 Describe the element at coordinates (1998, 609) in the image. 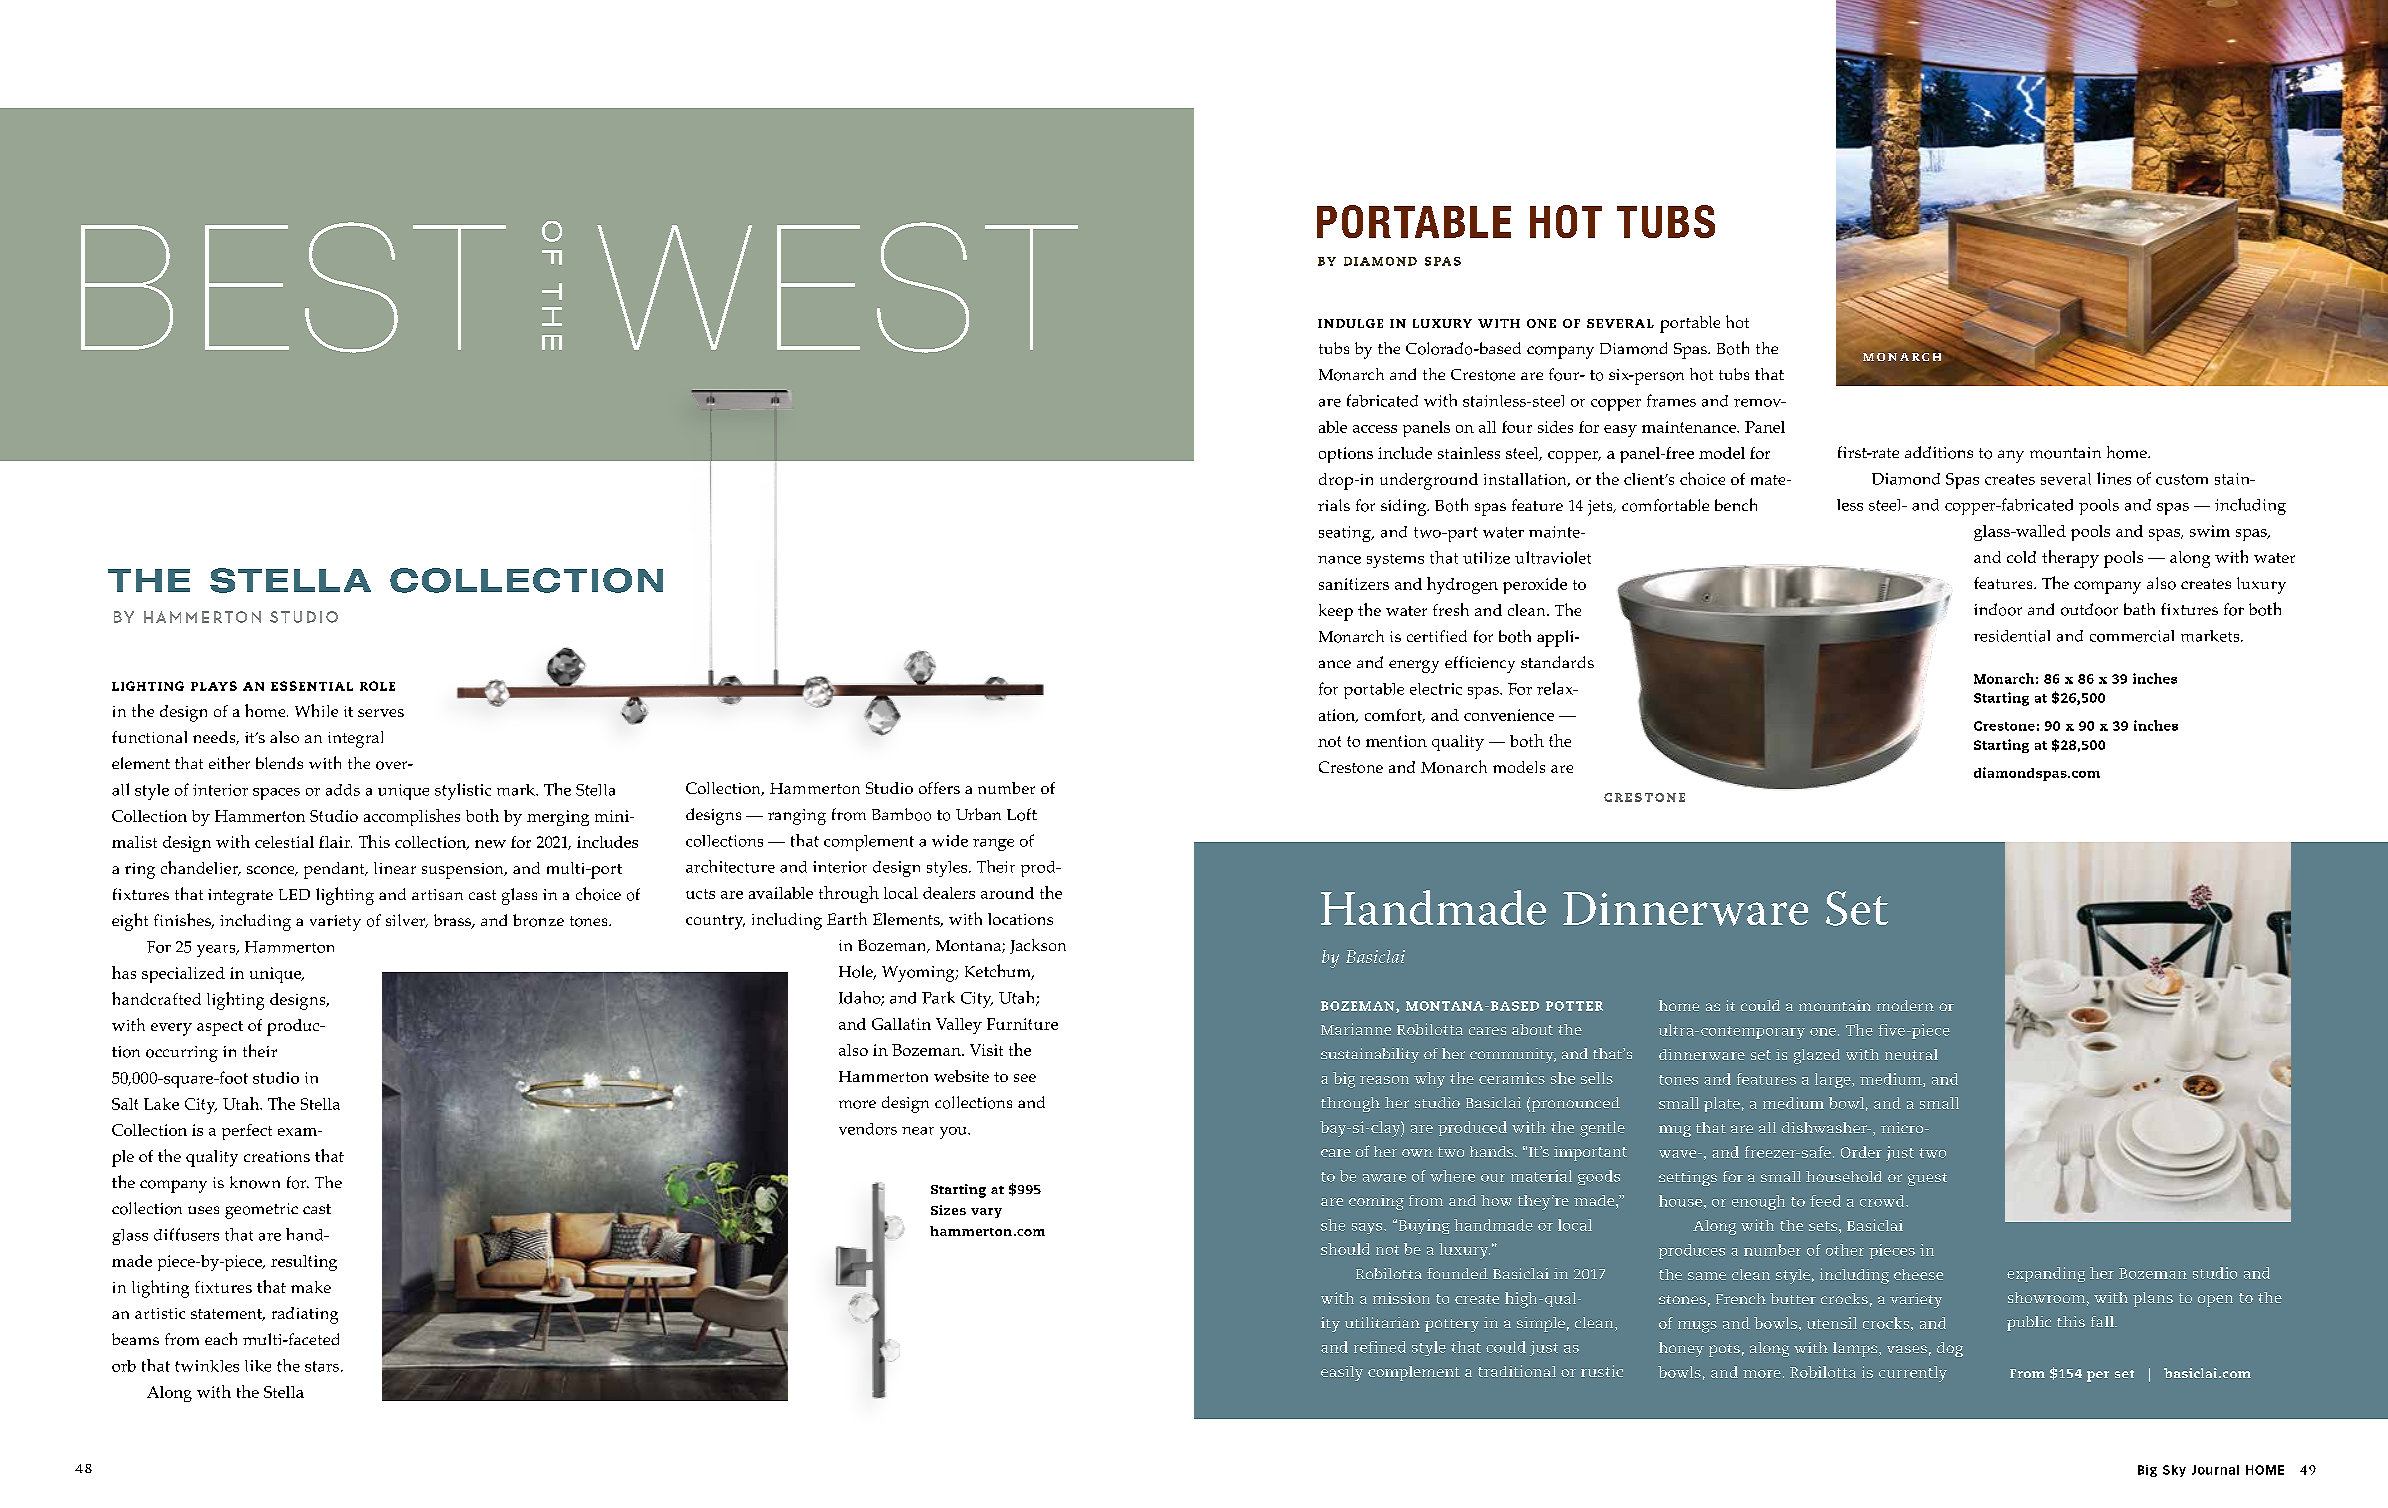

I see `indoor` at that location.
